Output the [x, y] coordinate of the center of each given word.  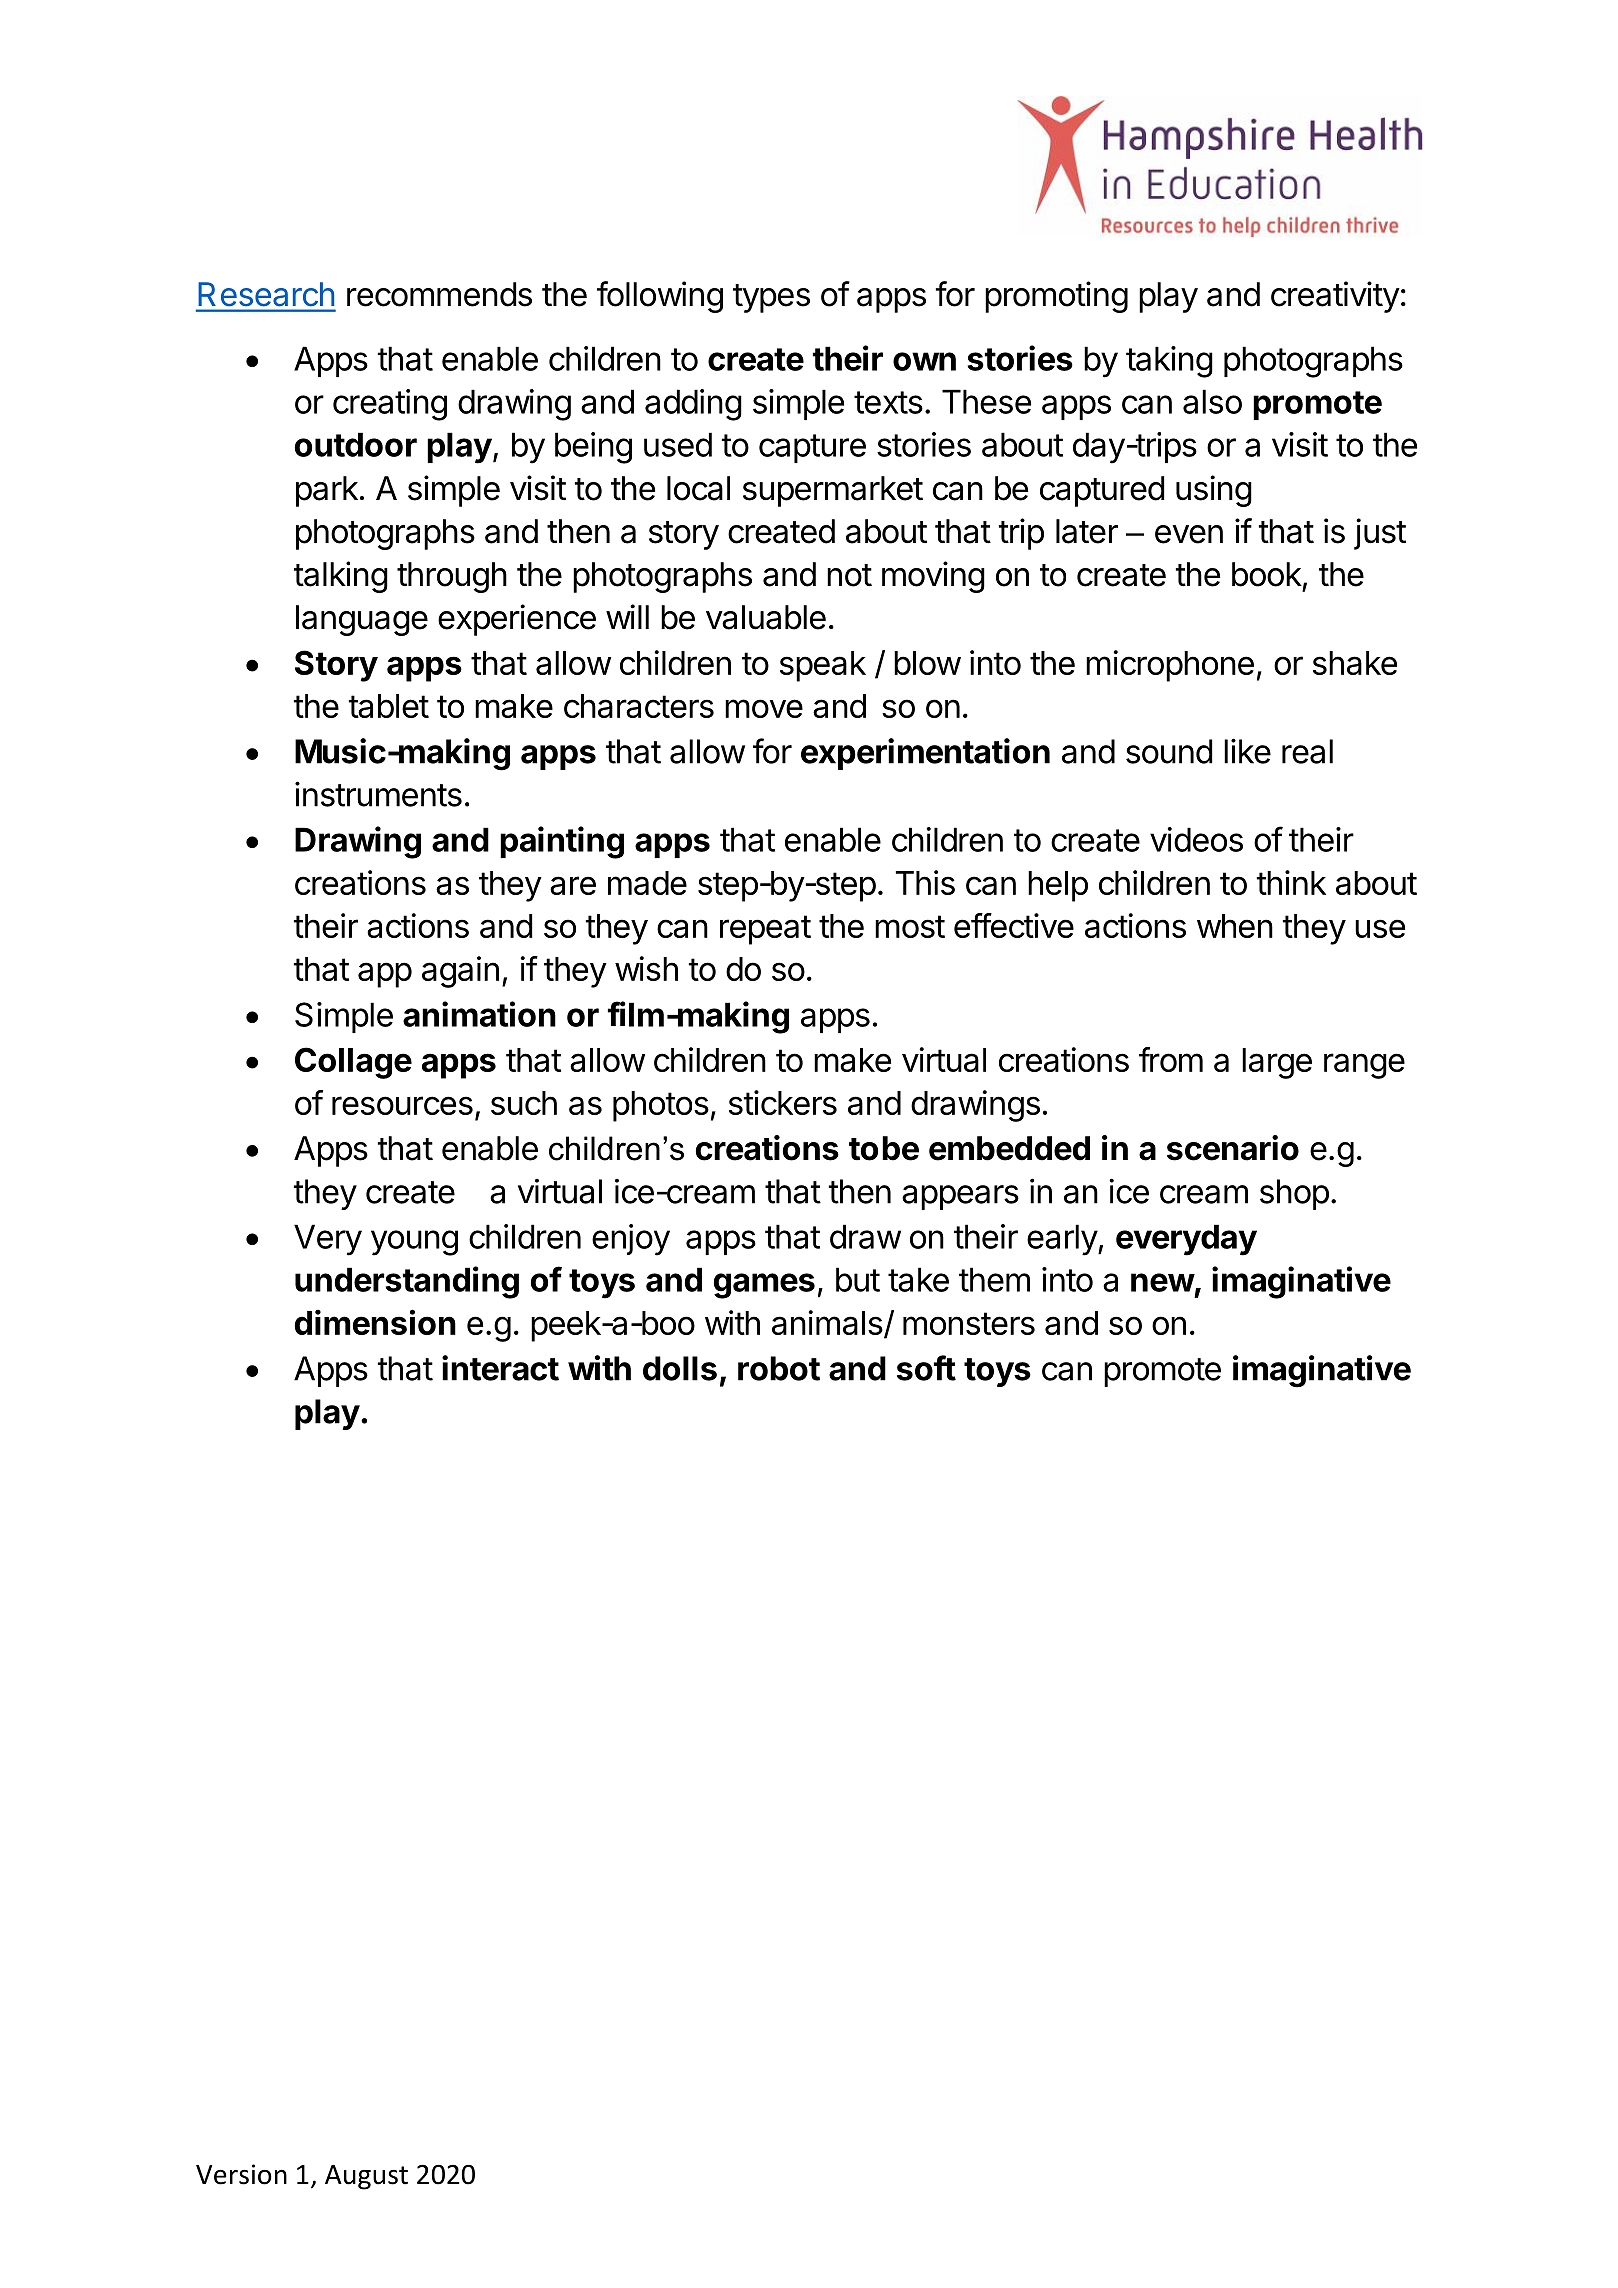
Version [241, 2174]
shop [1294, 1194]
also [1212, 401]
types [771, 298]
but [858, 1279]
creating [390, 405]
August [366, 2177]
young [414, 1243]
